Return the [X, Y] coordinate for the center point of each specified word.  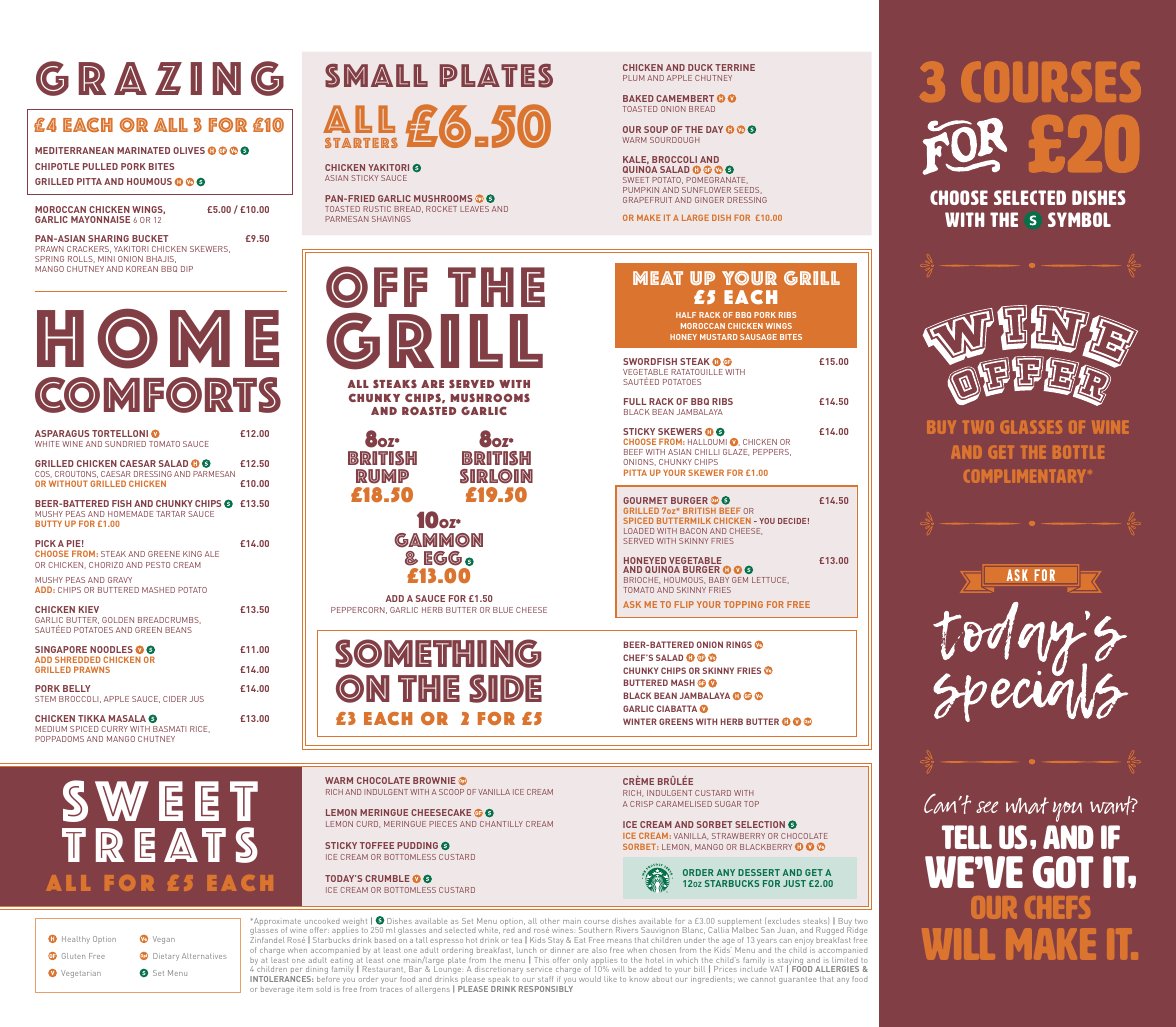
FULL [635, 401]
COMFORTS [158, 395]
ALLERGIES [837, 969]
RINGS [739, 644]
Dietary [166, 957]
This [541, 960]
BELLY [77, 688]
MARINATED [143, 150]
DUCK [700, 67]
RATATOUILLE [697, 372]
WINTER [640, 721]
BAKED [638, 98]
